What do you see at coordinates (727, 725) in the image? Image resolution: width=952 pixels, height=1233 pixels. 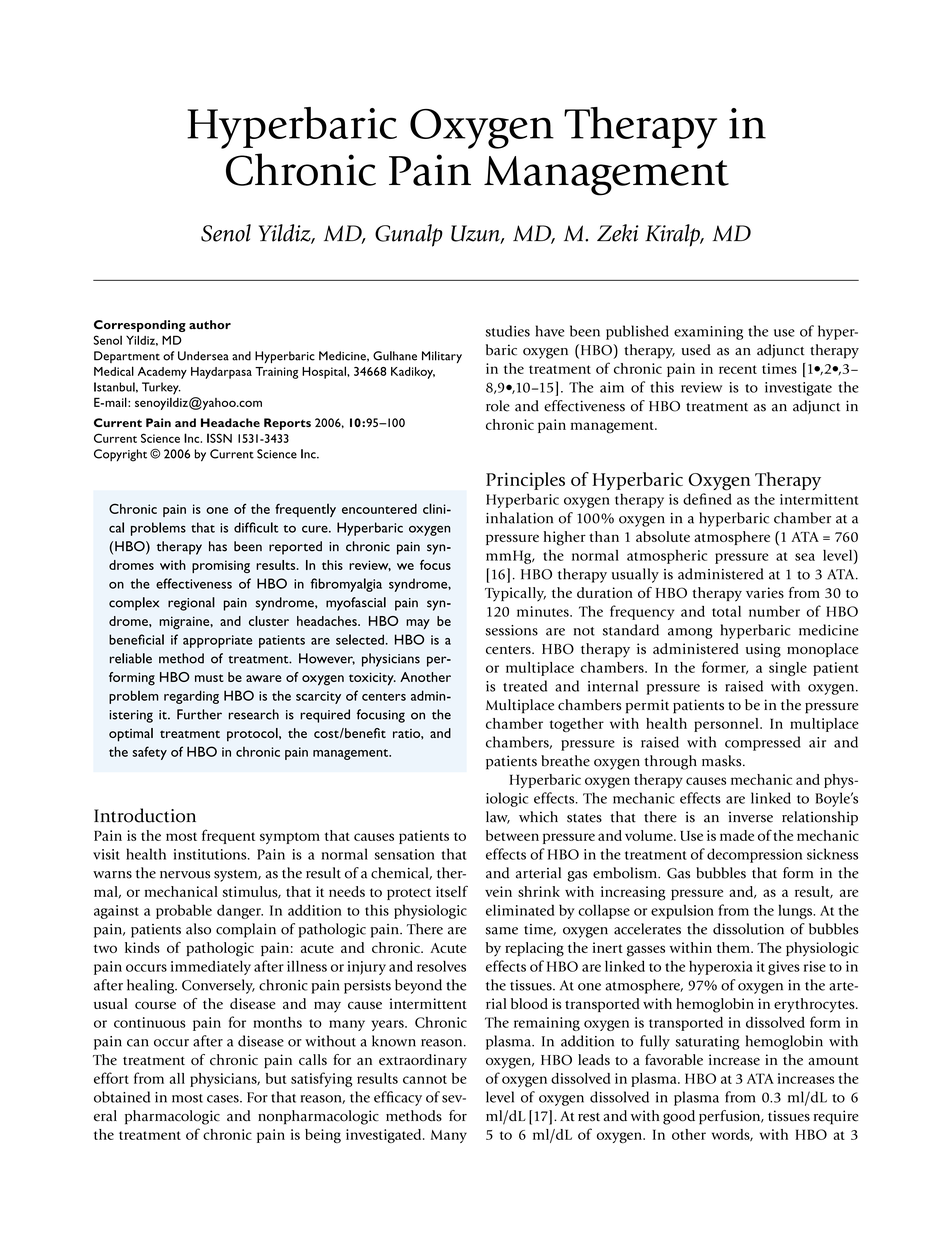 I see `personnel` at bounding box center [727, 725].
